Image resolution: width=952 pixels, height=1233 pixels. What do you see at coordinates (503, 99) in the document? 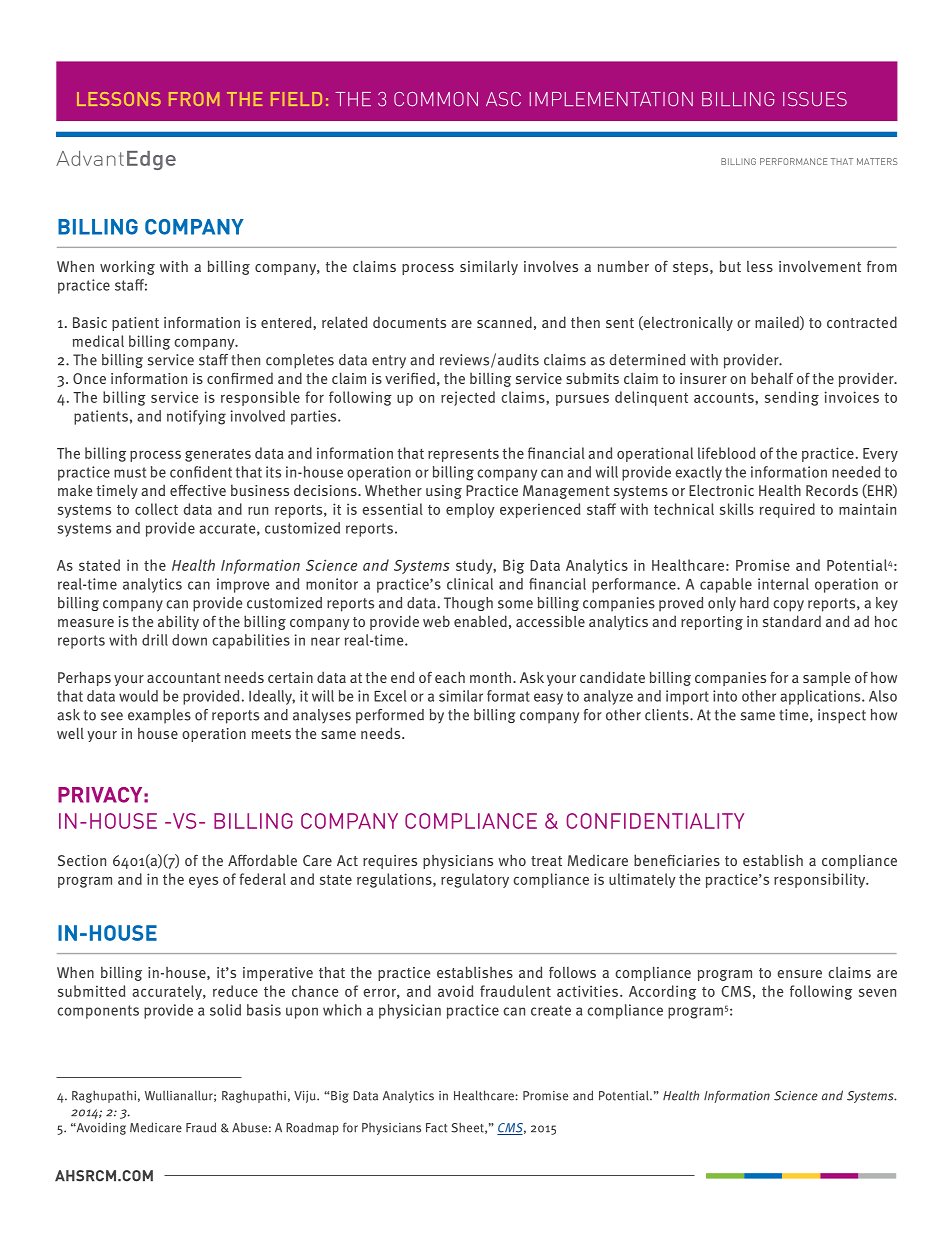
I see `ASC` at bounding box center [503, 99].
